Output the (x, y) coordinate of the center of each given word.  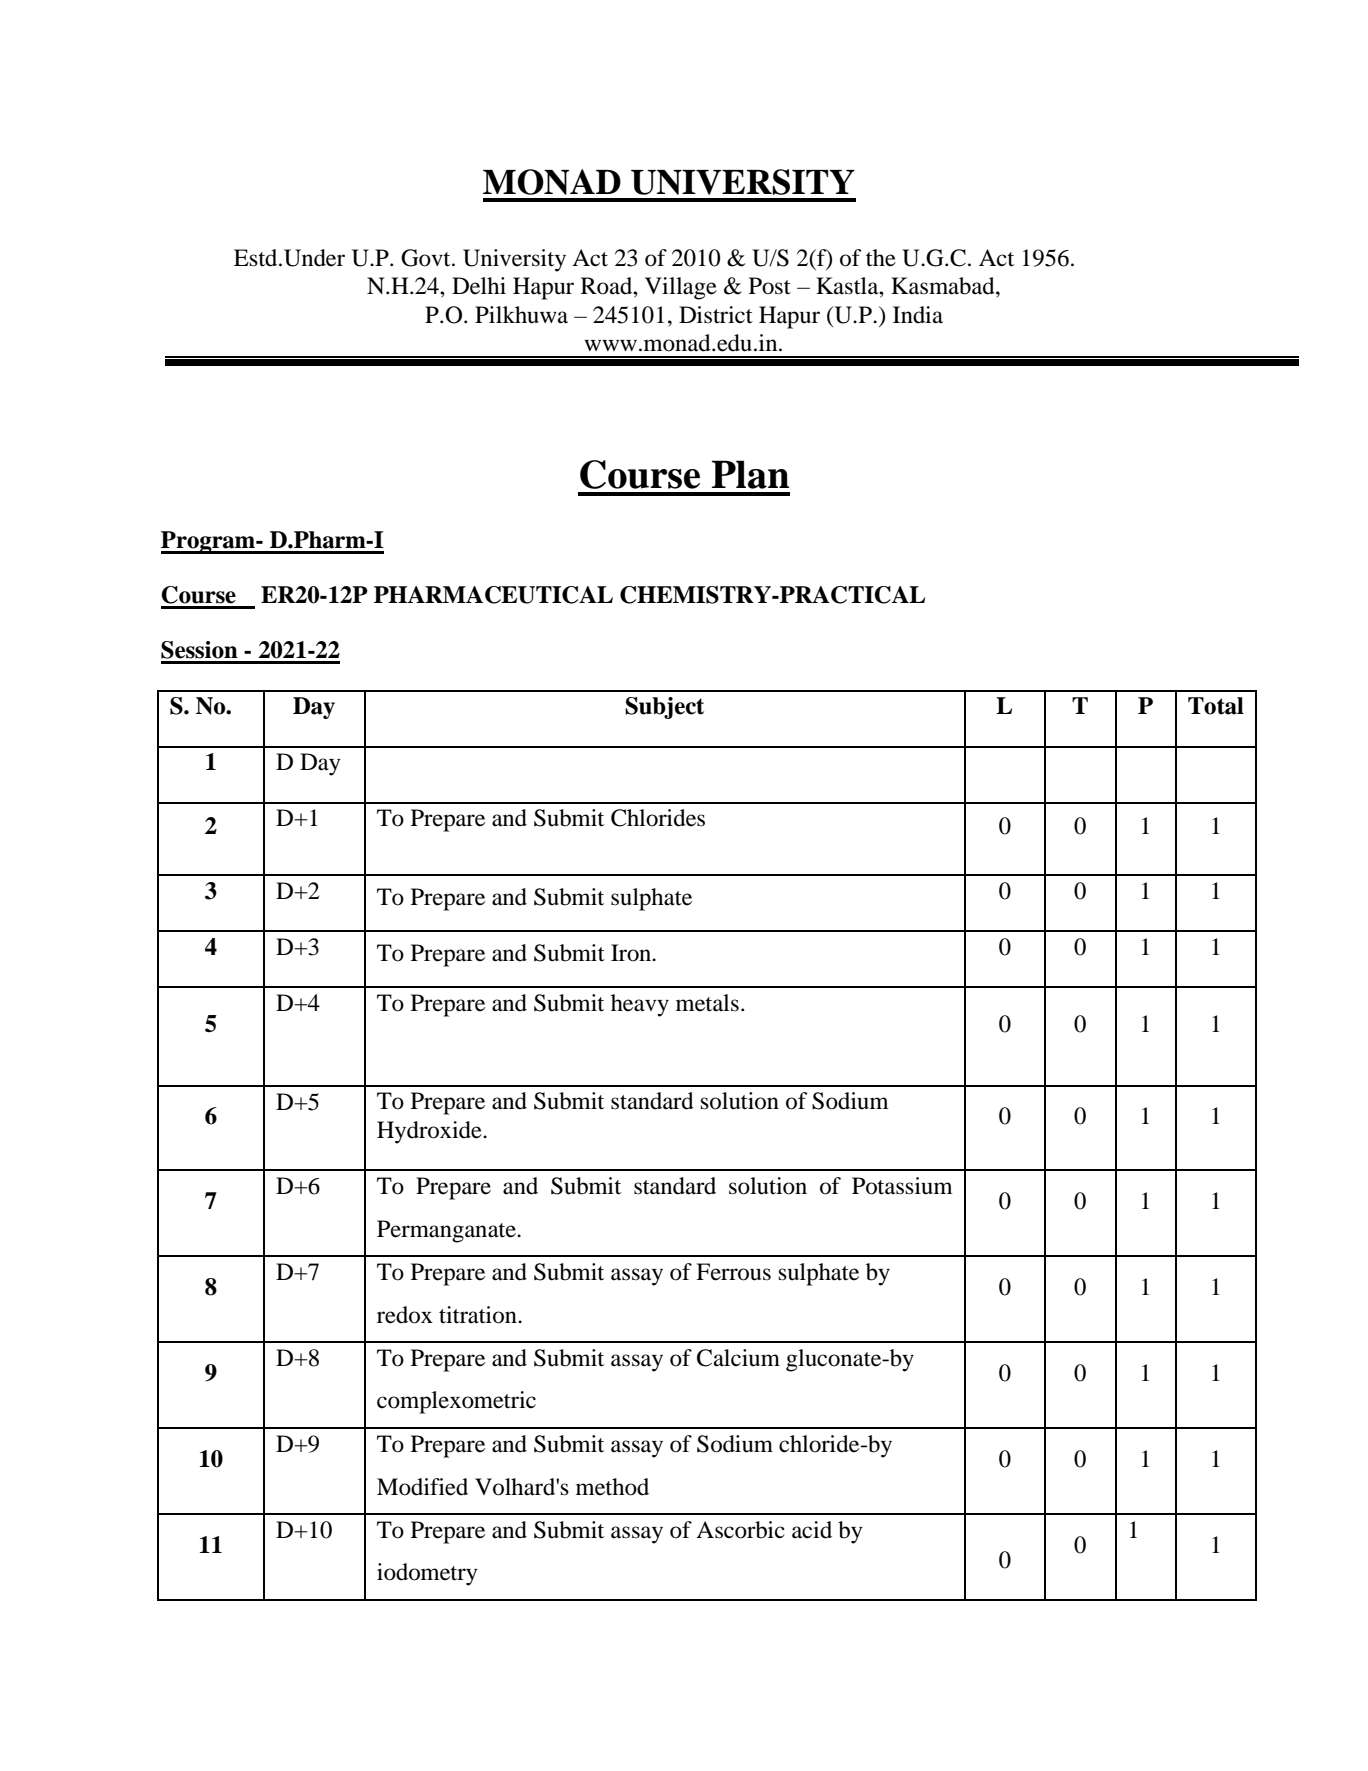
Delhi (479, 286)
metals (707, 1003)
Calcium (738, 1358)
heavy (640, 1005)
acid (812, 1530)
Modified (422, 1487)
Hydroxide (430, 1132)
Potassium (902, 1186)
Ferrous (733, 1272)
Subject (664, 708)
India (918, 315)
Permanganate (447, 1231)
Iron (632, 953)
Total (1216, 706)
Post (770, 286)
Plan (750, 474)
